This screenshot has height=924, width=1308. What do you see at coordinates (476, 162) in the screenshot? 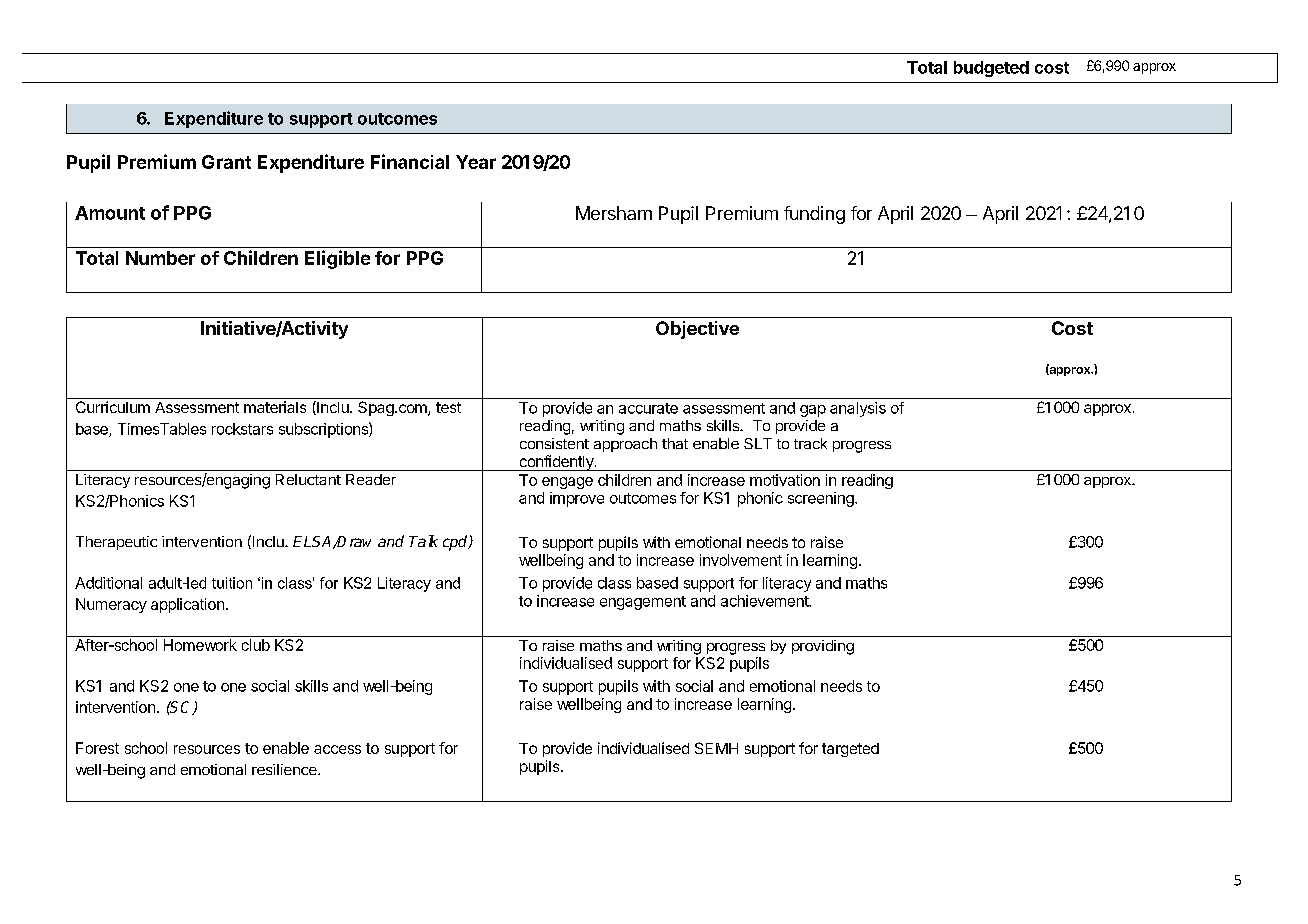
I see `Year` at bounding box center [476, 162].
